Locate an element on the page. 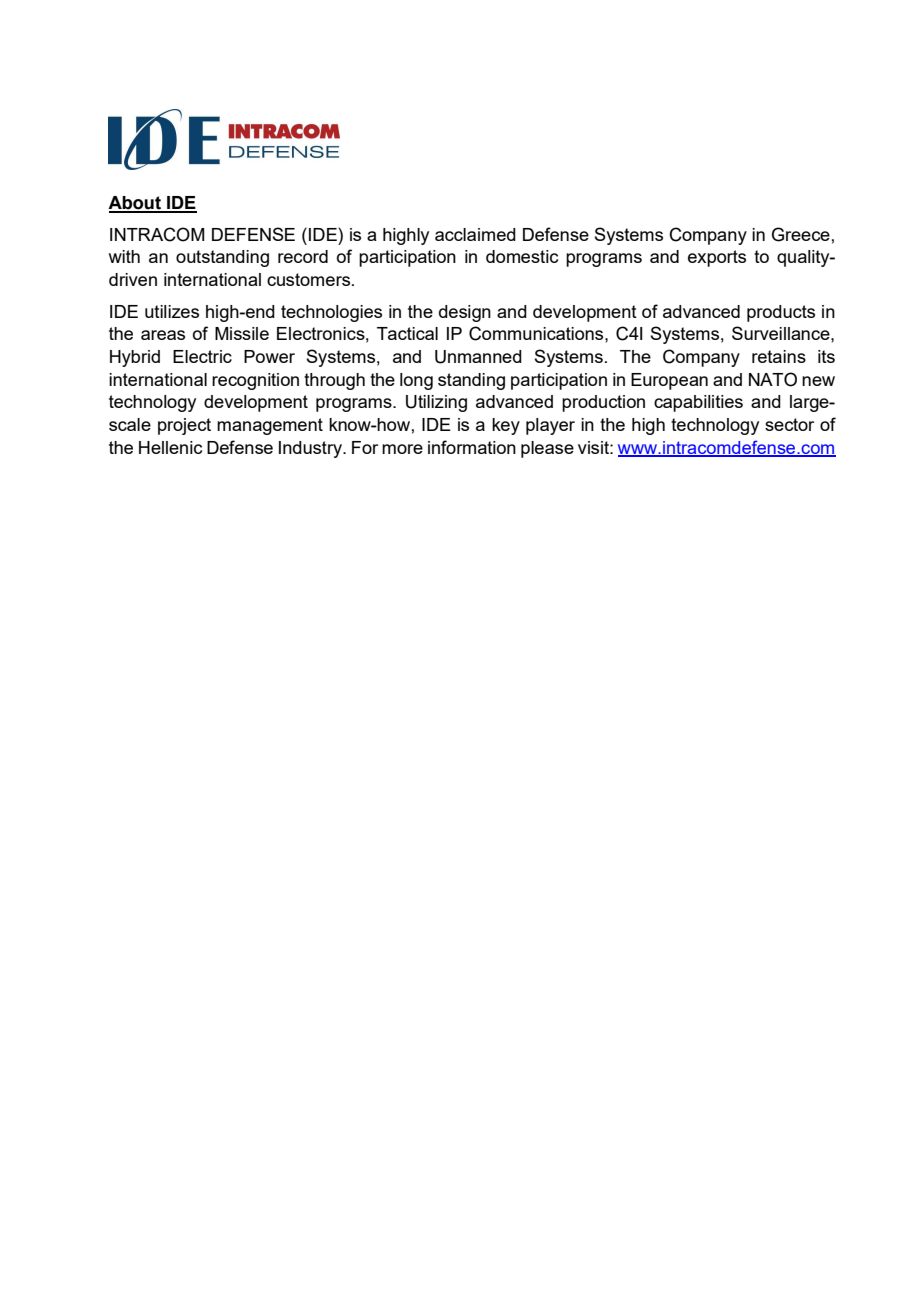 The image size is (924, 1308). Hellenic is located at coordinates (170, 447).
